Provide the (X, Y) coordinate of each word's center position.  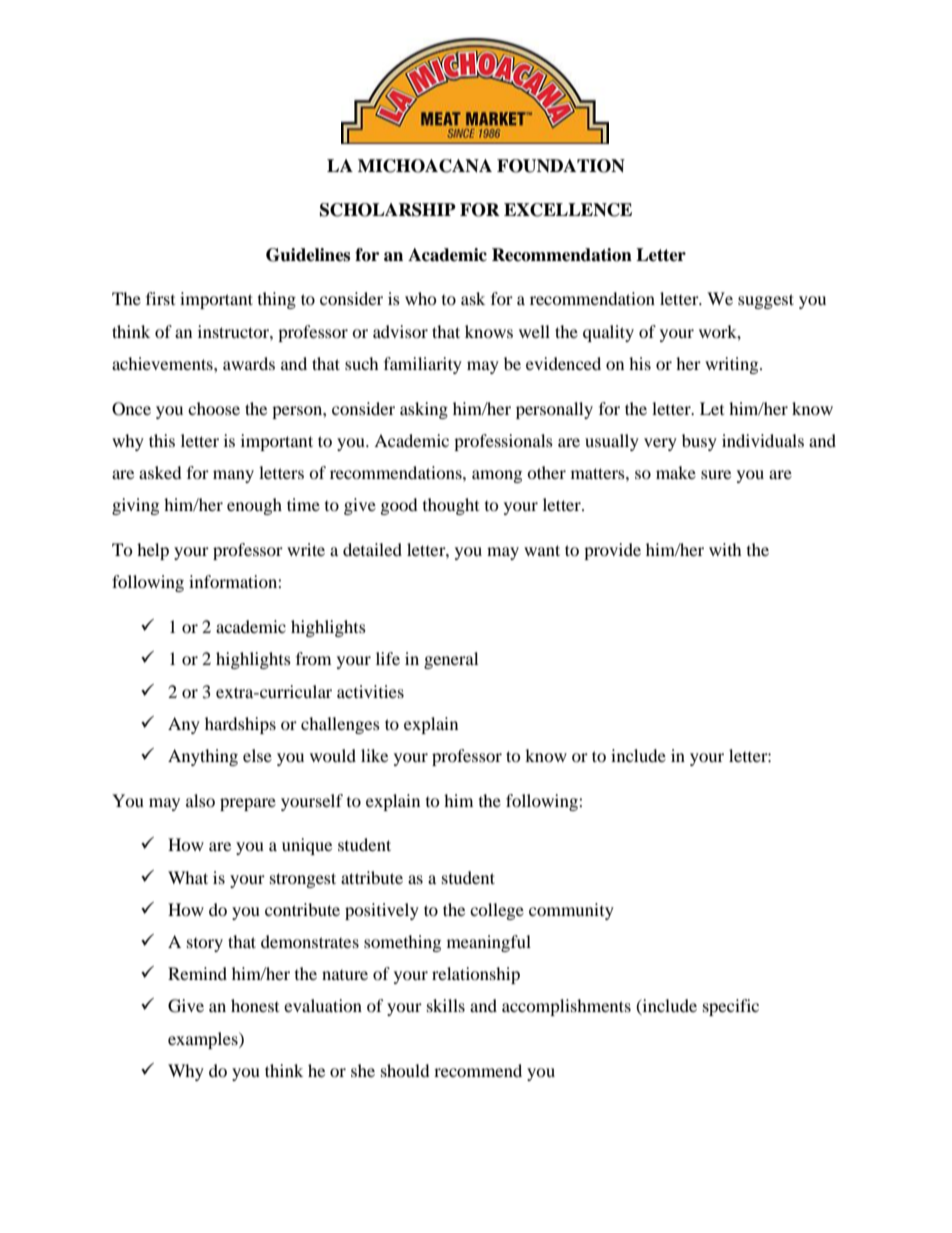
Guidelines (308, 255)
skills (446, 1005)
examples (204, 1040)
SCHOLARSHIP (388, 210)
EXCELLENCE (568, 210)
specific (731, 1007)
